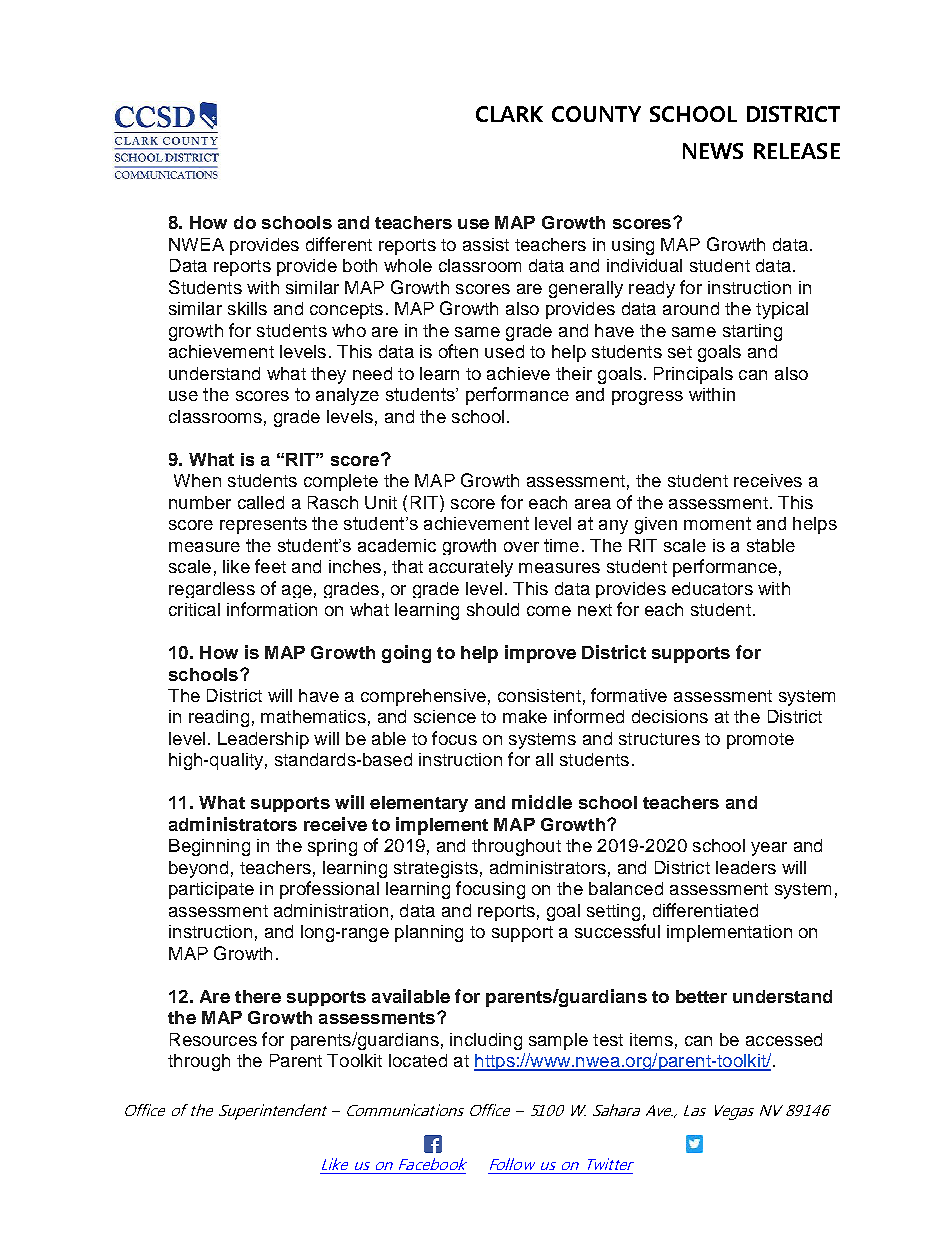 The image size is (952, 1233). What do you see at coordinates (486, 1041) in the screenshot?
I see `including` at bounding box center [486, 1041].
